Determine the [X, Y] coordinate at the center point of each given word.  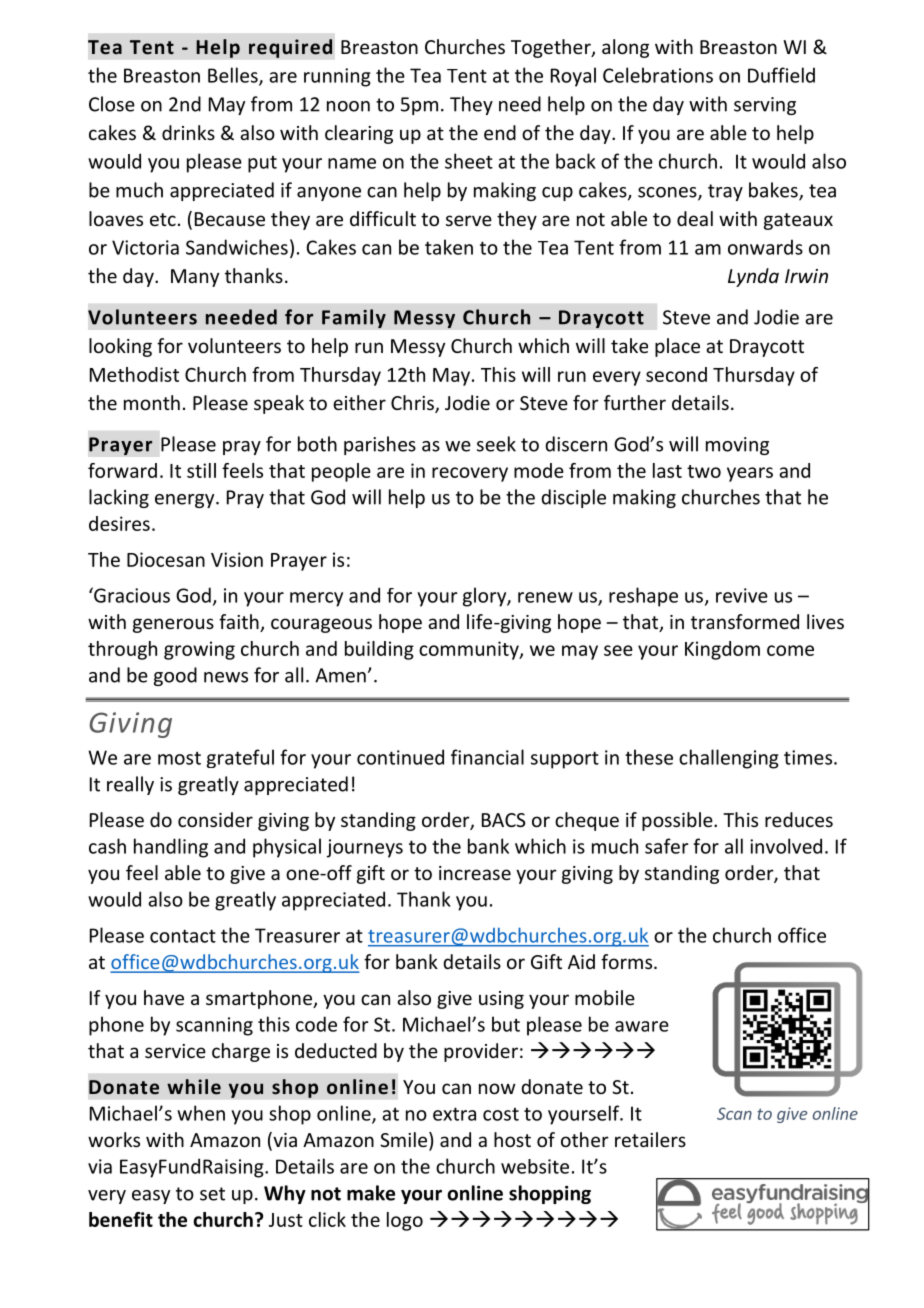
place [677, 347]
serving [765, 106]
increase [475, 873]
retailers [650, 1139]
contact [183, 936]
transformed [745, 621]
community [470, 650]
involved [786, 846]
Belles [234, 76]
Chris [413, 404]
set [212, 1194]
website [535, 1166]
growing [199, 650]
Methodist [134, 374]
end [500, 132]
